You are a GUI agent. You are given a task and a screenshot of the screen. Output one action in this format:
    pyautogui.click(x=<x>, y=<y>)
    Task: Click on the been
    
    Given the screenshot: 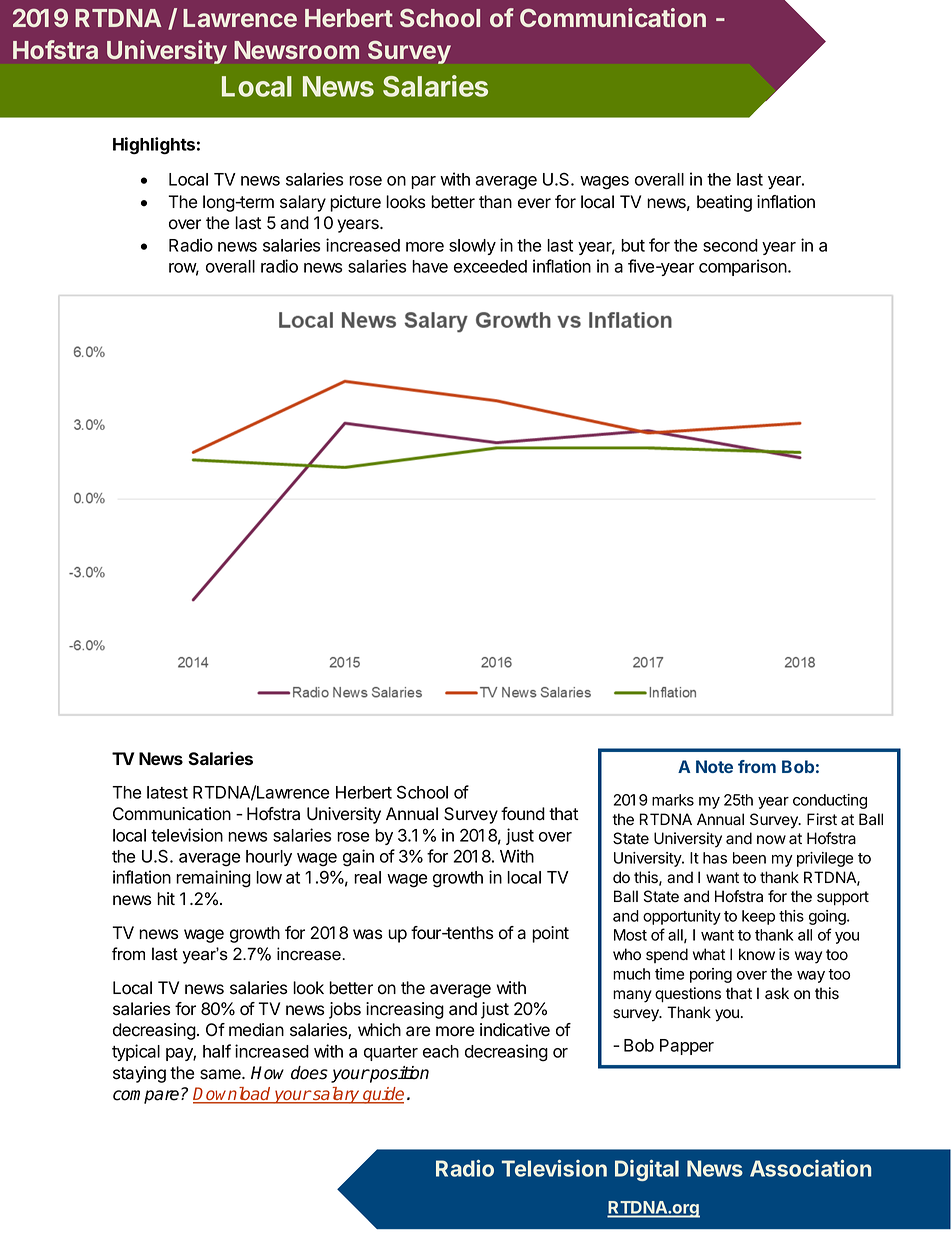 What is the action you would take?
    pyautogui.click(x=749, y=858)
